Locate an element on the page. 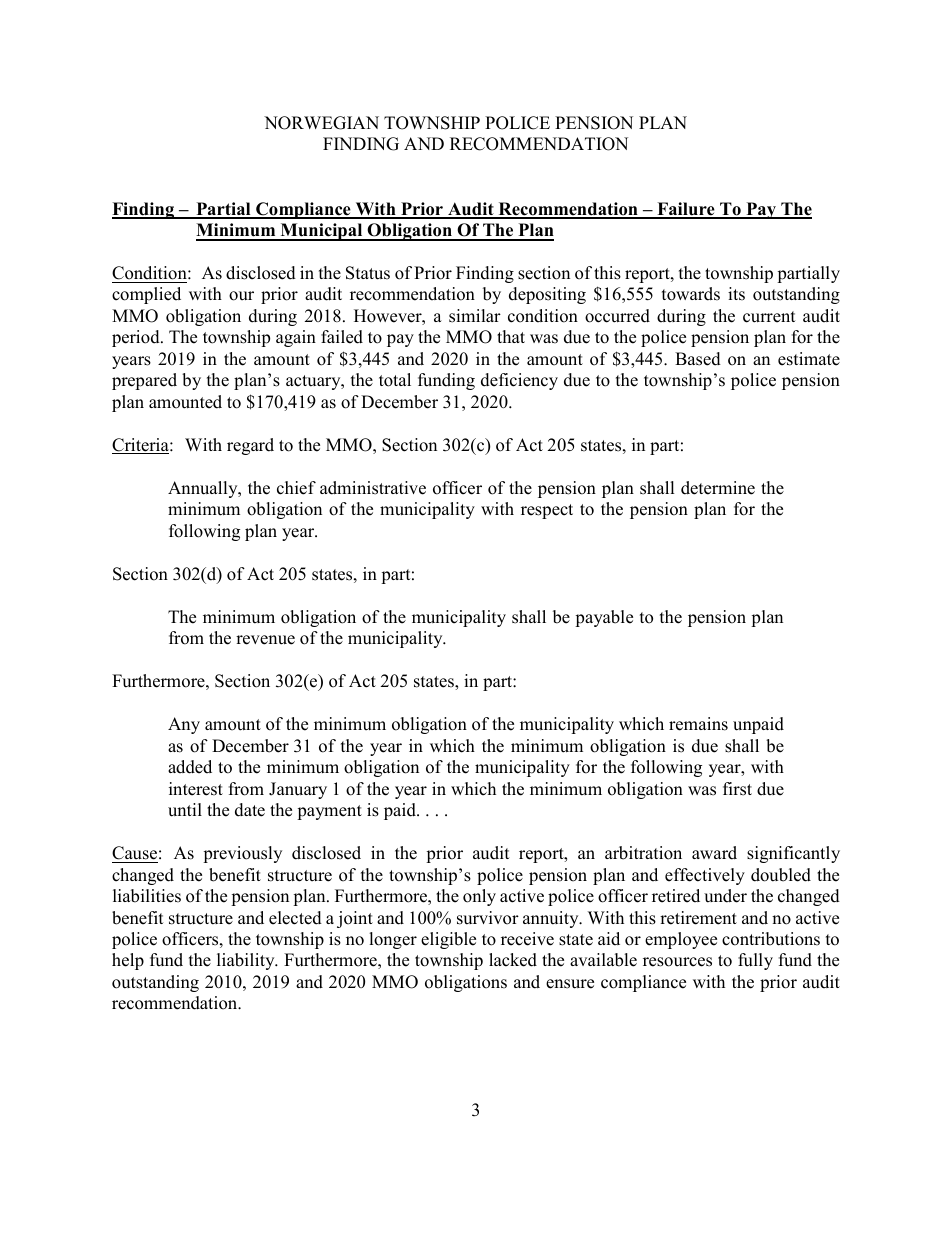  NORWEGIAN is located at coordinates (321, 123).
